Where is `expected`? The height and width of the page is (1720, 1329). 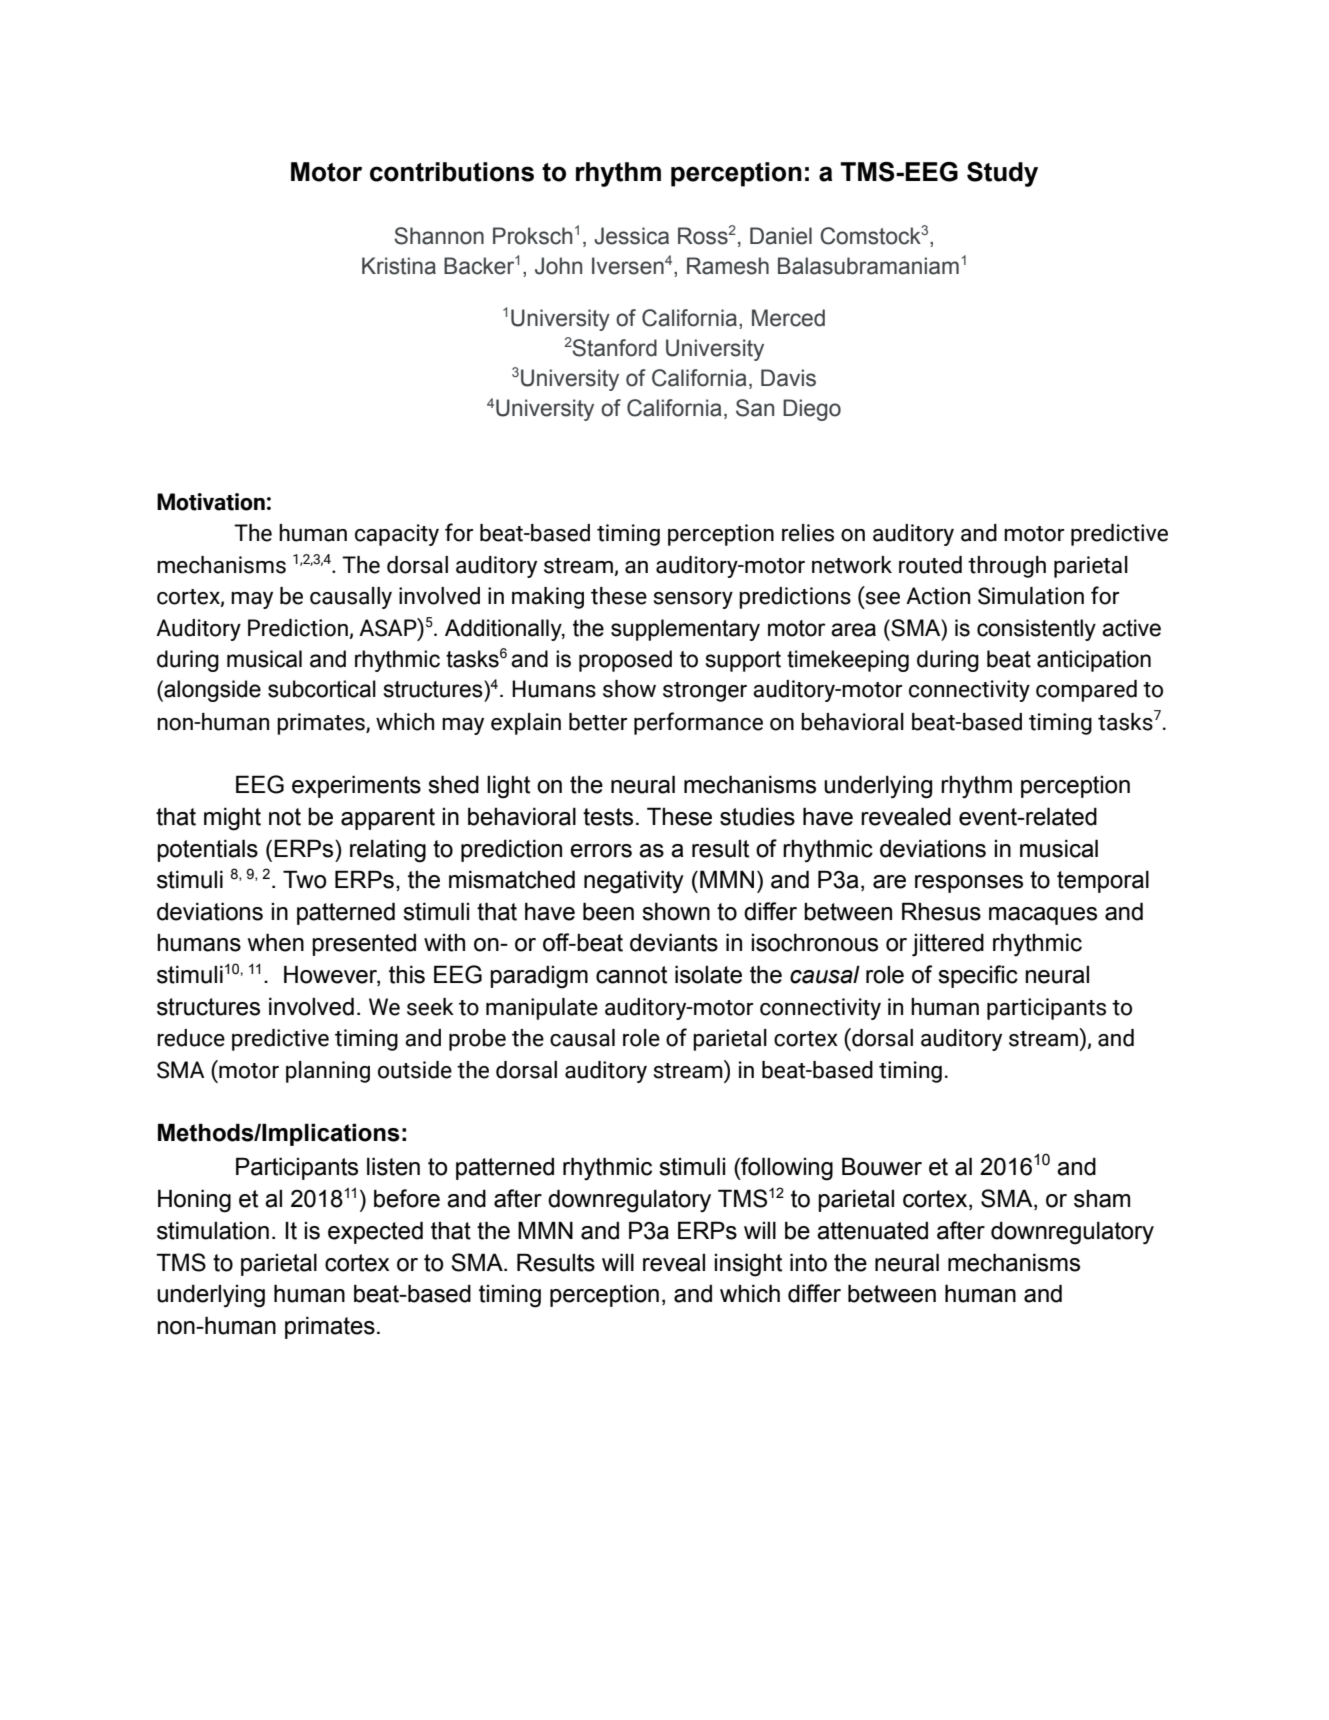 expected is located at coordinates (375, 1232).
